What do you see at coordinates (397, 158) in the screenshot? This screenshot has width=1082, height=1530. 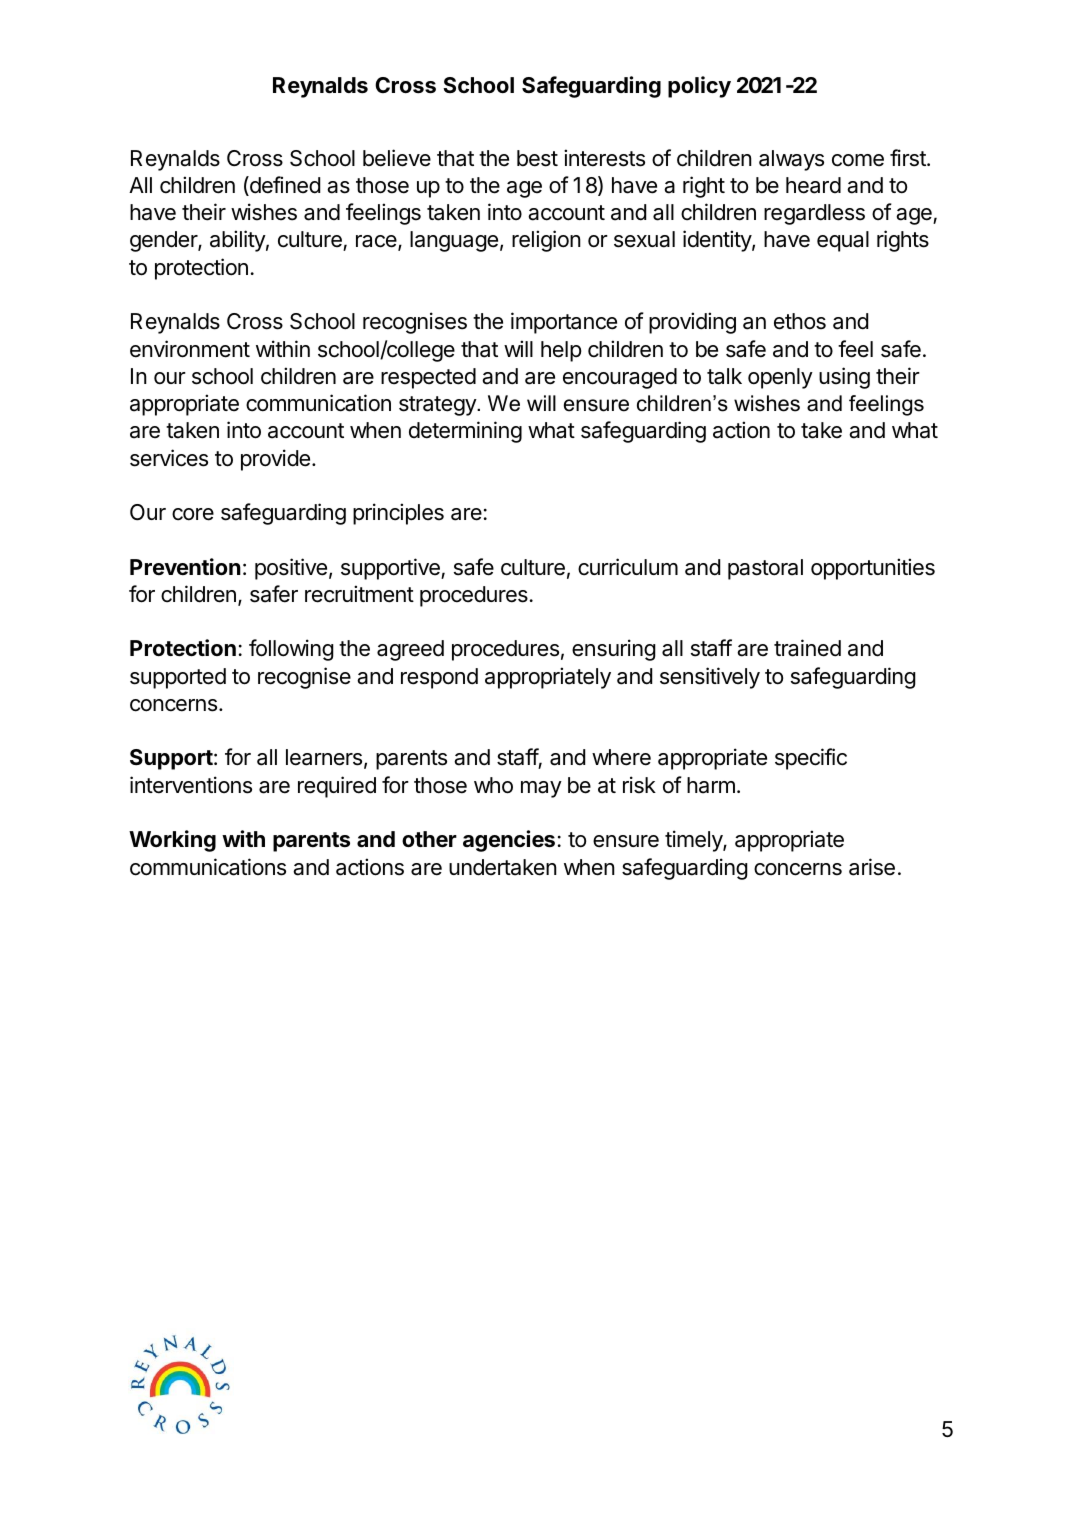 I see `believe` at bounding box center [397, 158].
